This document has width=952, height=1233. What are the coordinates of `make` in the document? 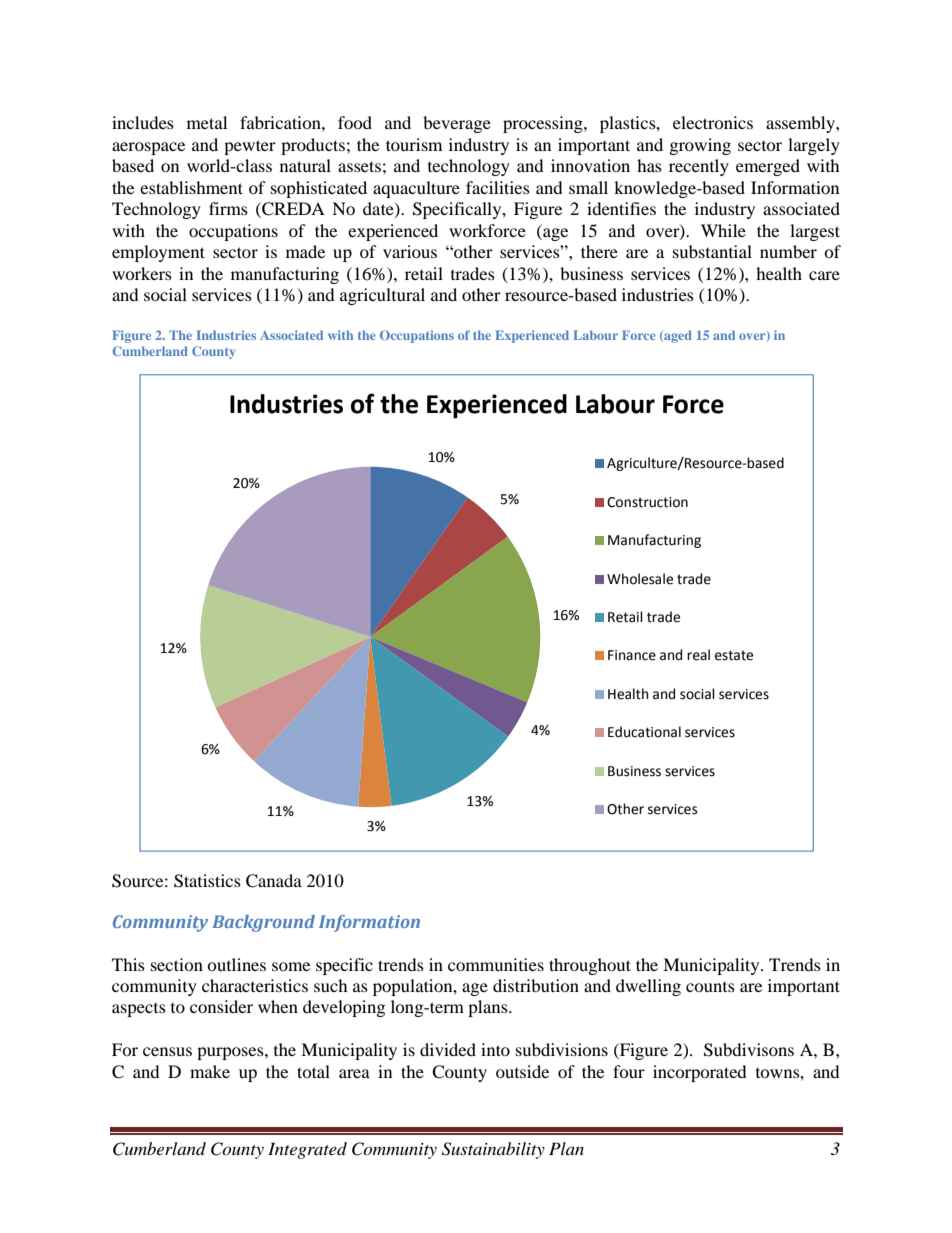 It's located at (210, 1071).
